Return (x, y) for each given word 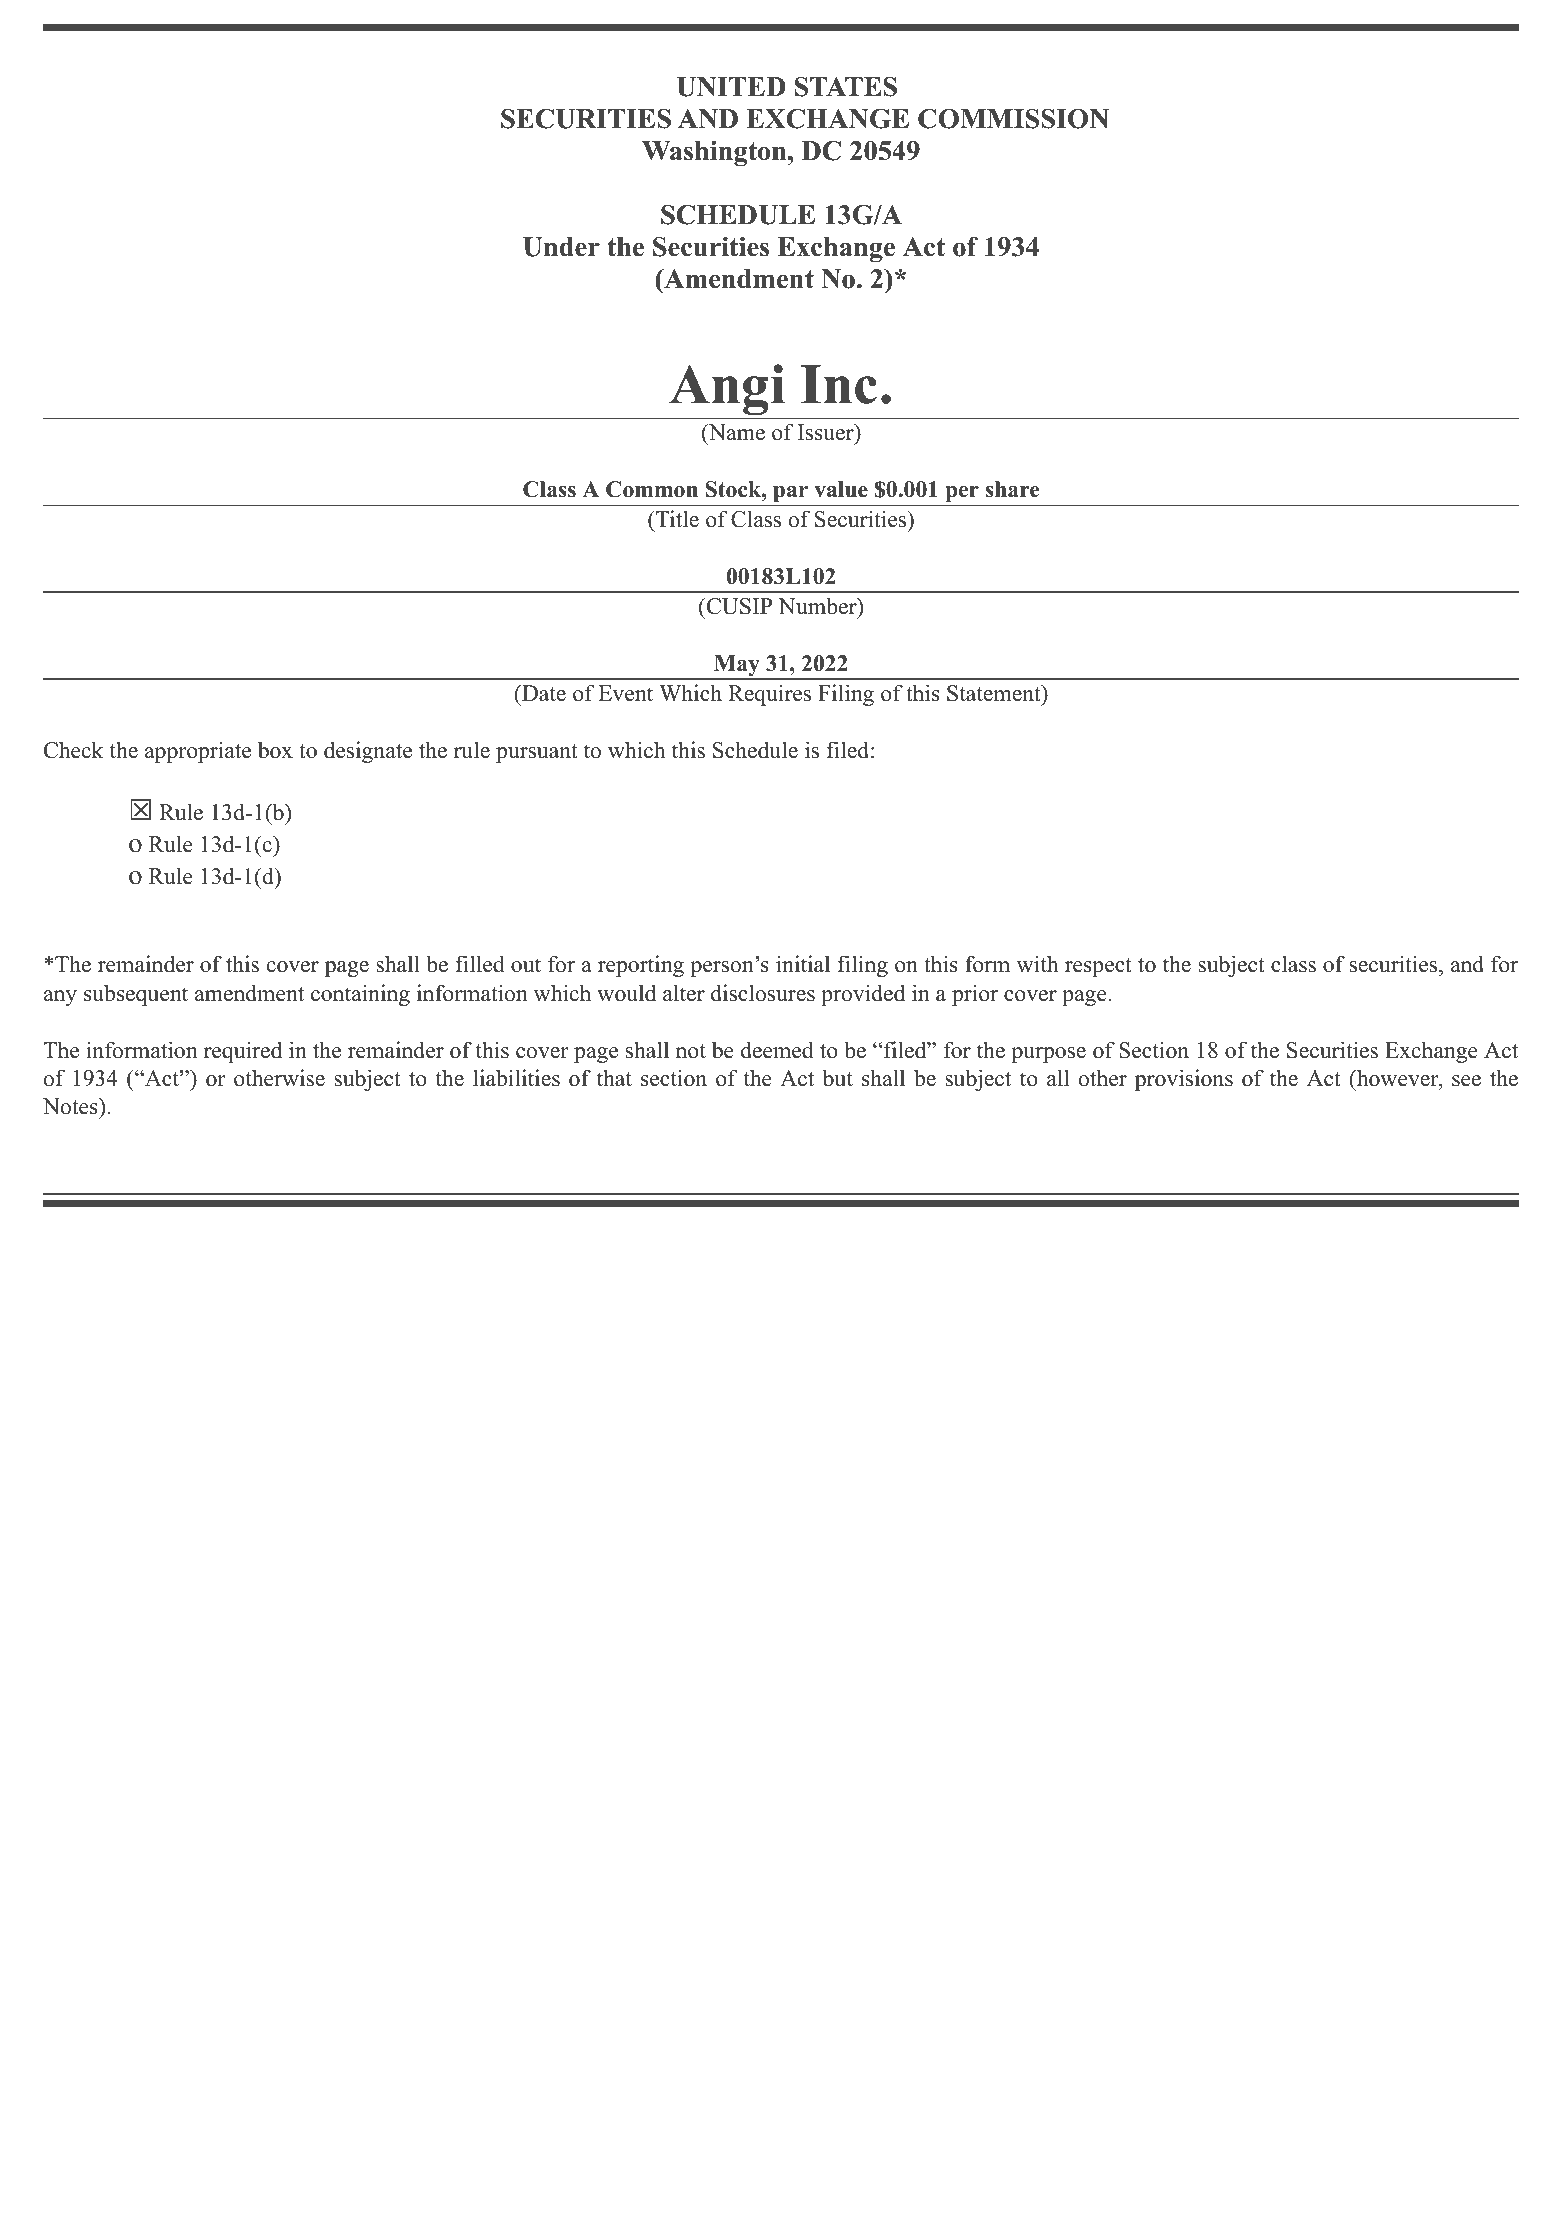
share (1012, 489)
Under (561, 247)
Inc (839, 384)
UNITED (731, 87)
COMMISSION (1013, 118)
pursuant (537, 753)
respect (1098, 967)
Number (818, 606)
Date (543, 693)
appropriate (198, 752)
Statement (995, 693)
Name (735, 432)
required (243, 1052)
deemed (777, 1050)
